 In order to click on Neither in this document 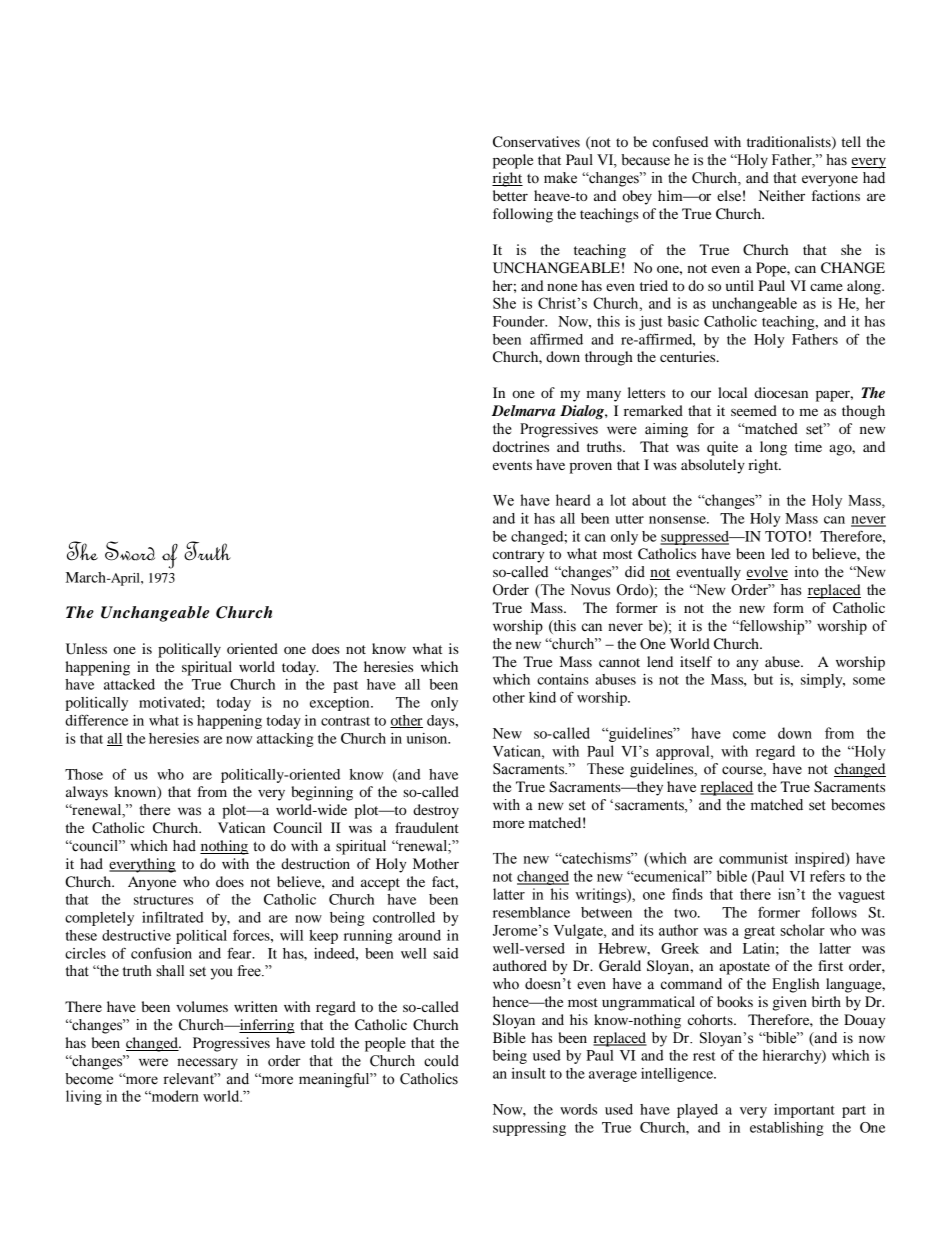, I will do `click(782, 195)`.
